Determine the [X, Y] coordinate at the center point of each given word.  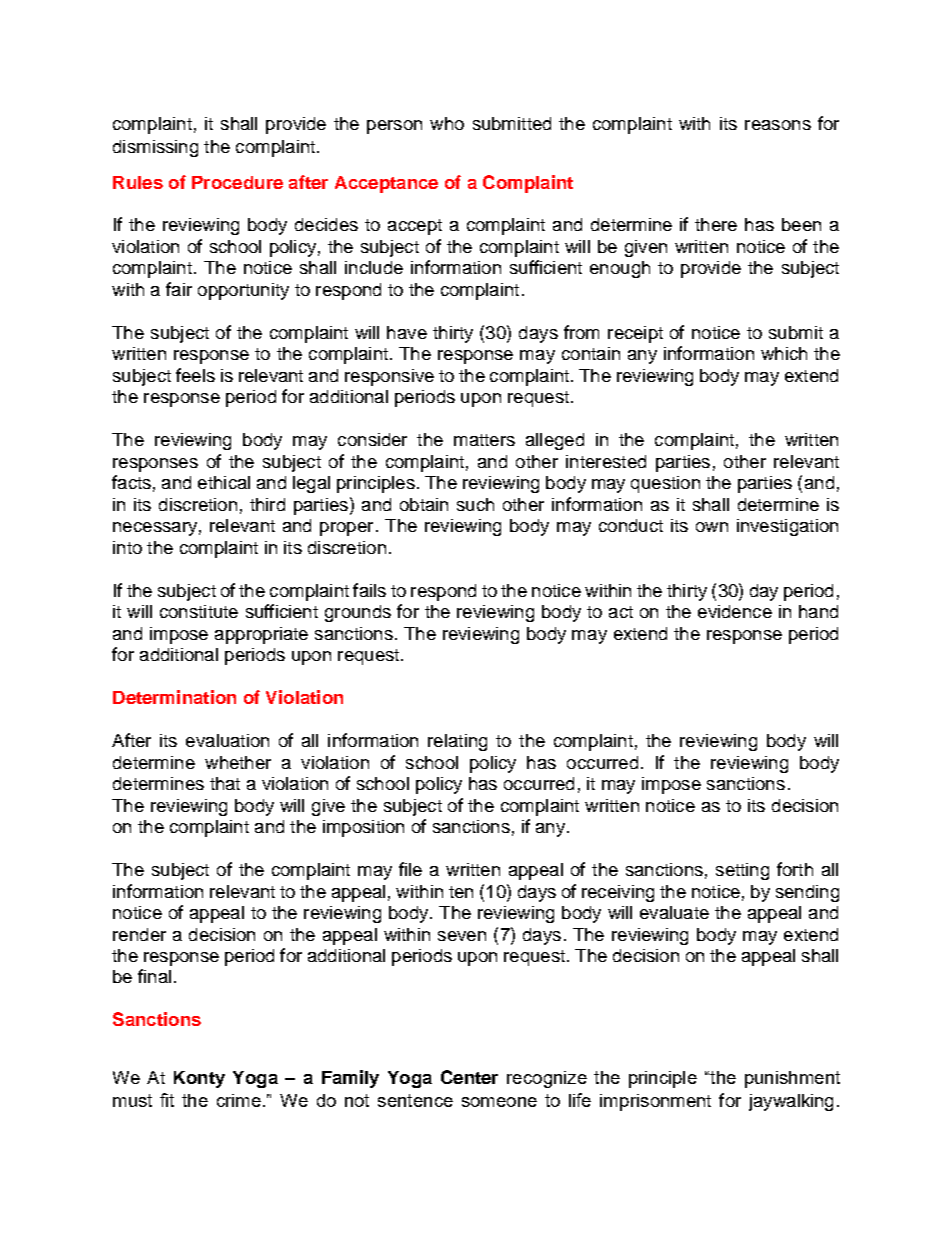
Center [469, 1077]
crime [239, 1100]
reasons [778, 125]
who [447, 123]
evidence [735, 611]
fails [369, 590]
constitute [199, 611]
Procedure [237, 182]
